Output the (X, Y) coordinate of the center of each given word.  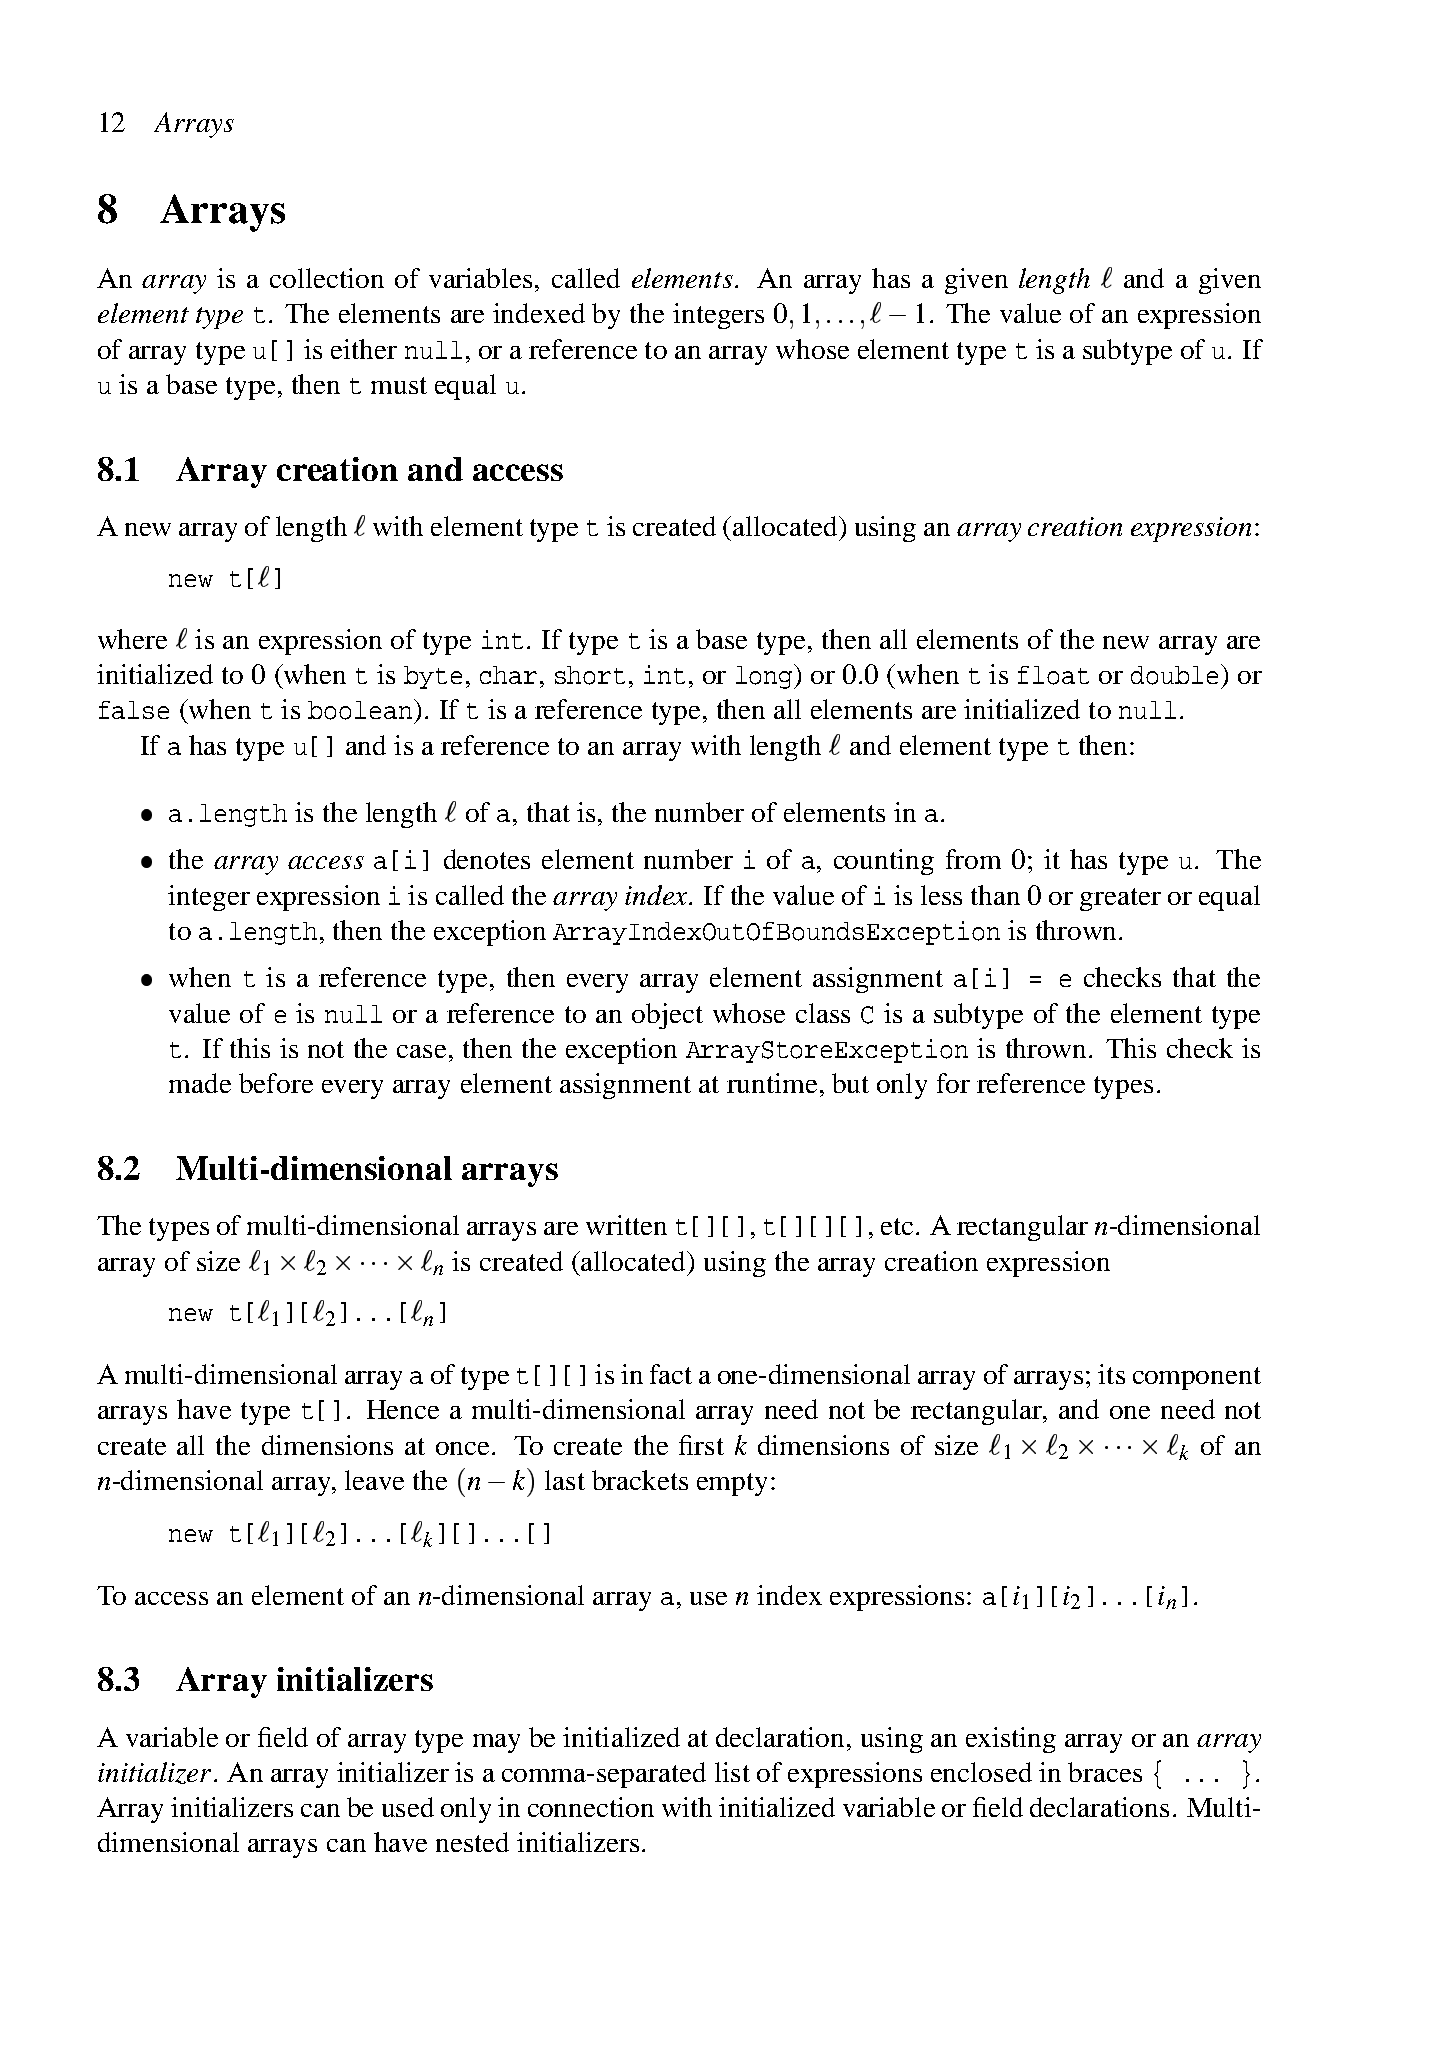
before (276, 1083)
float (1053, 675)
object (667, 1016)
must (399, 385)
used (408, 1807)
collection (327, 278)
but (850, 1083)
